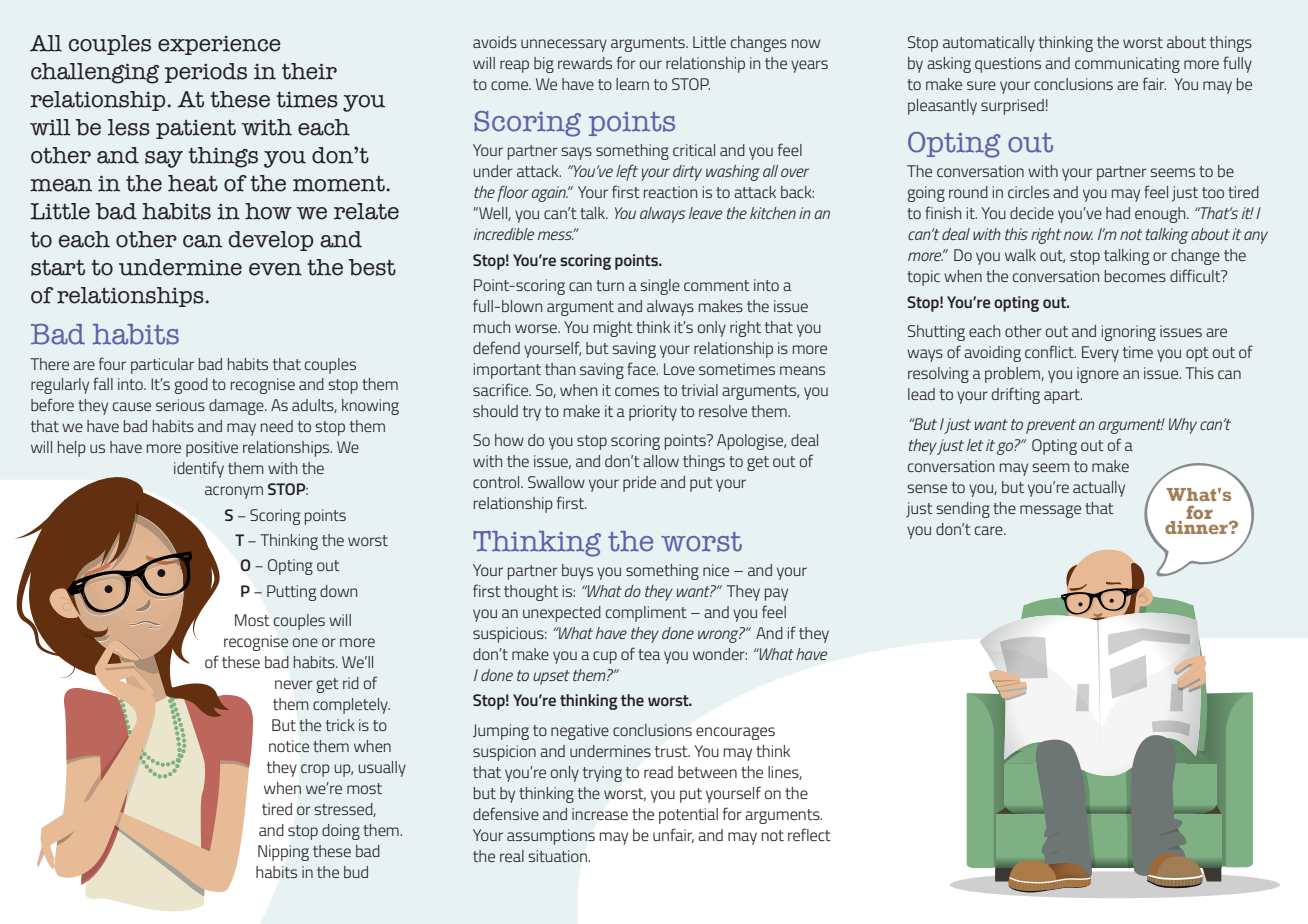 The width and height of the document is (1308, 924). I want to click on learn, so click(632, 84).
